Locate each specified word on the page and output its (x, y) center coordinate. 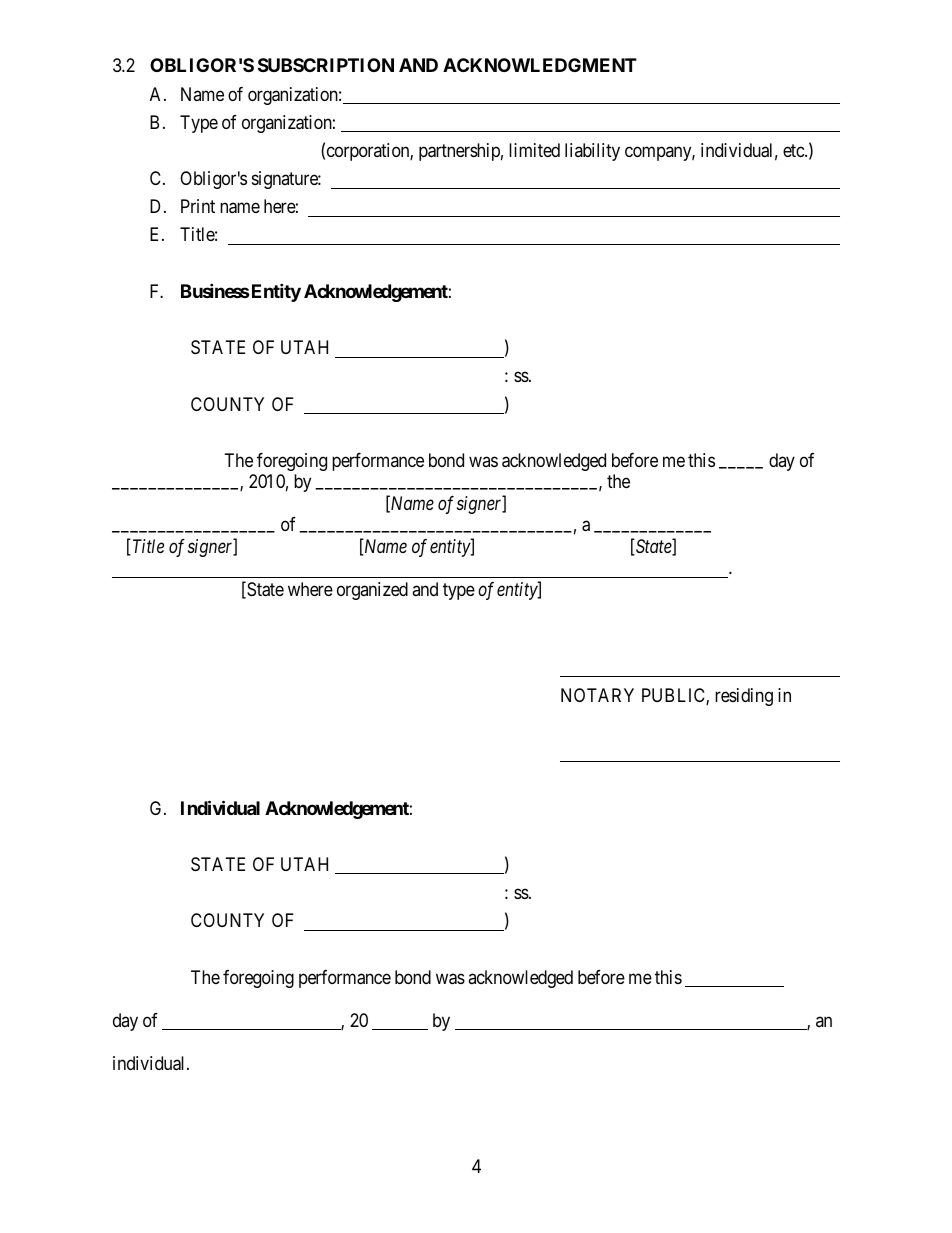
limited (534, 150)
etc (794, 150)
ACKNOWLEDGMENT (540, 65)
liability (592, 152)
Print (198, 206)
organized (372, 591)
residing (744, 697)
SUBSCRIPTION (326, 65)
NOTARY (597, 695)
